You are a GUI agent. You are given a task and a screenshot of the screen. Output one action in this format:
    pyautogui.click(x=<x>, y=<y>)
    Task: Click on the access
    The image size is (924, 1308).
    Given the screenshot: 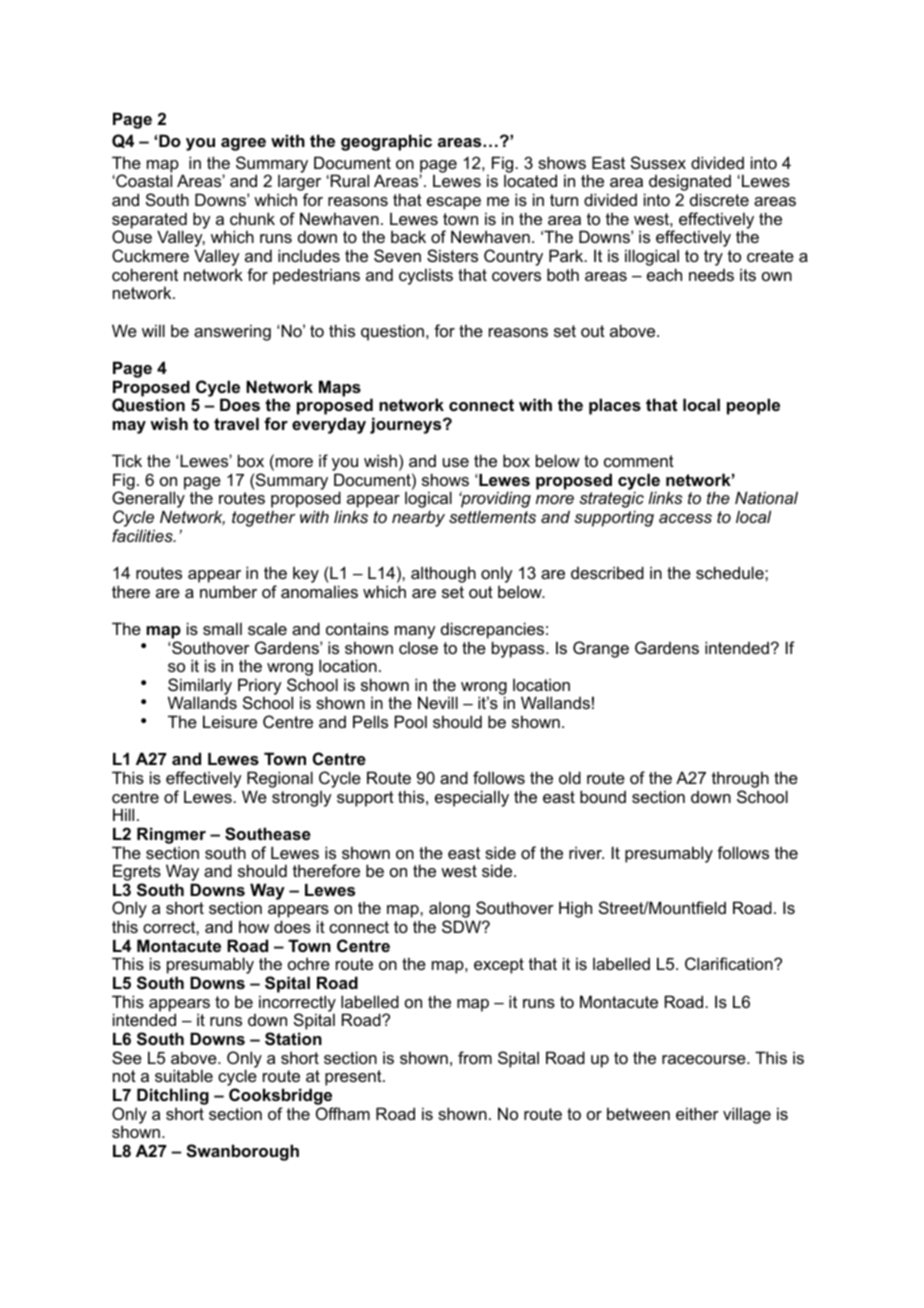 What is the action you would take?
    pyautogui.click(x=685, y=518)
